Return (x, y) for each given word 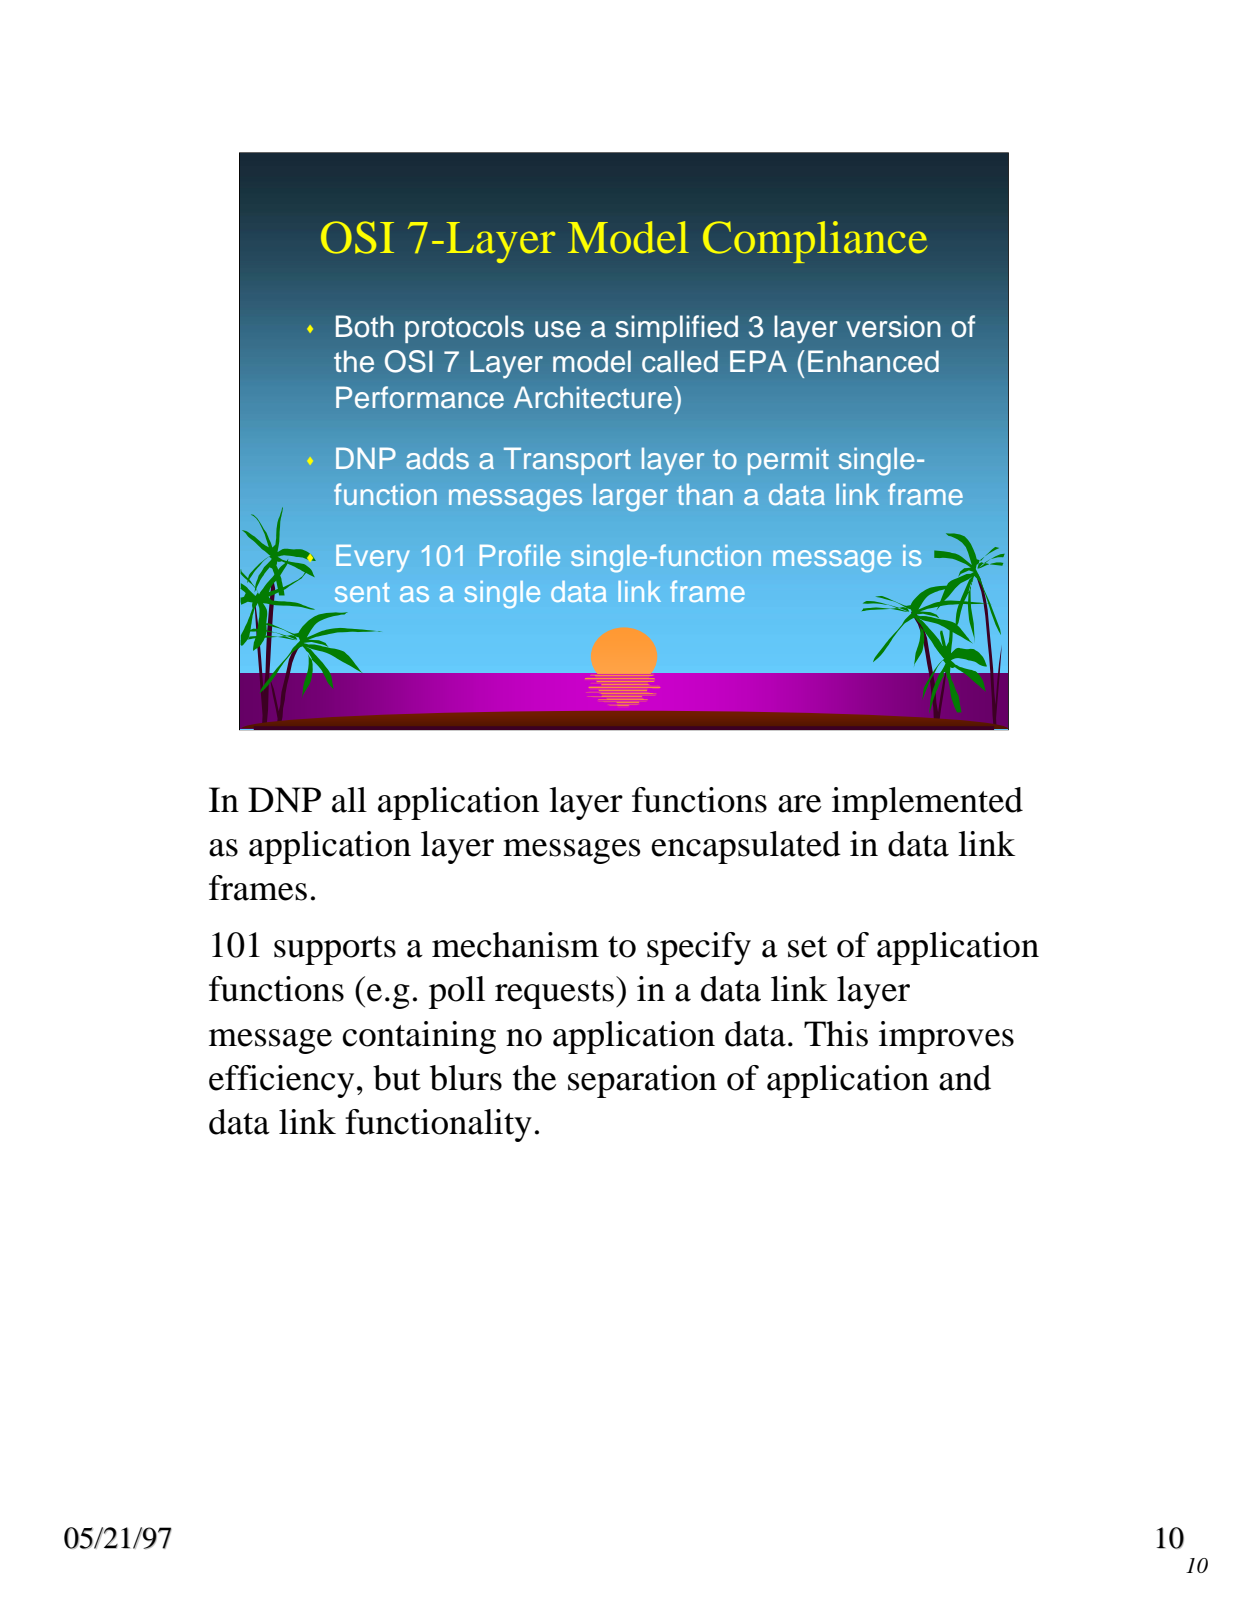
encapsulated (746, 847)
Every (372, 558)
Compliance (815, 242)
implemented (927, 803)
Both (365, 326)
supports (335, 950)
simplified (677, 329)
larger (630, 498)
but (397, 1078)
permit (788, 461)
